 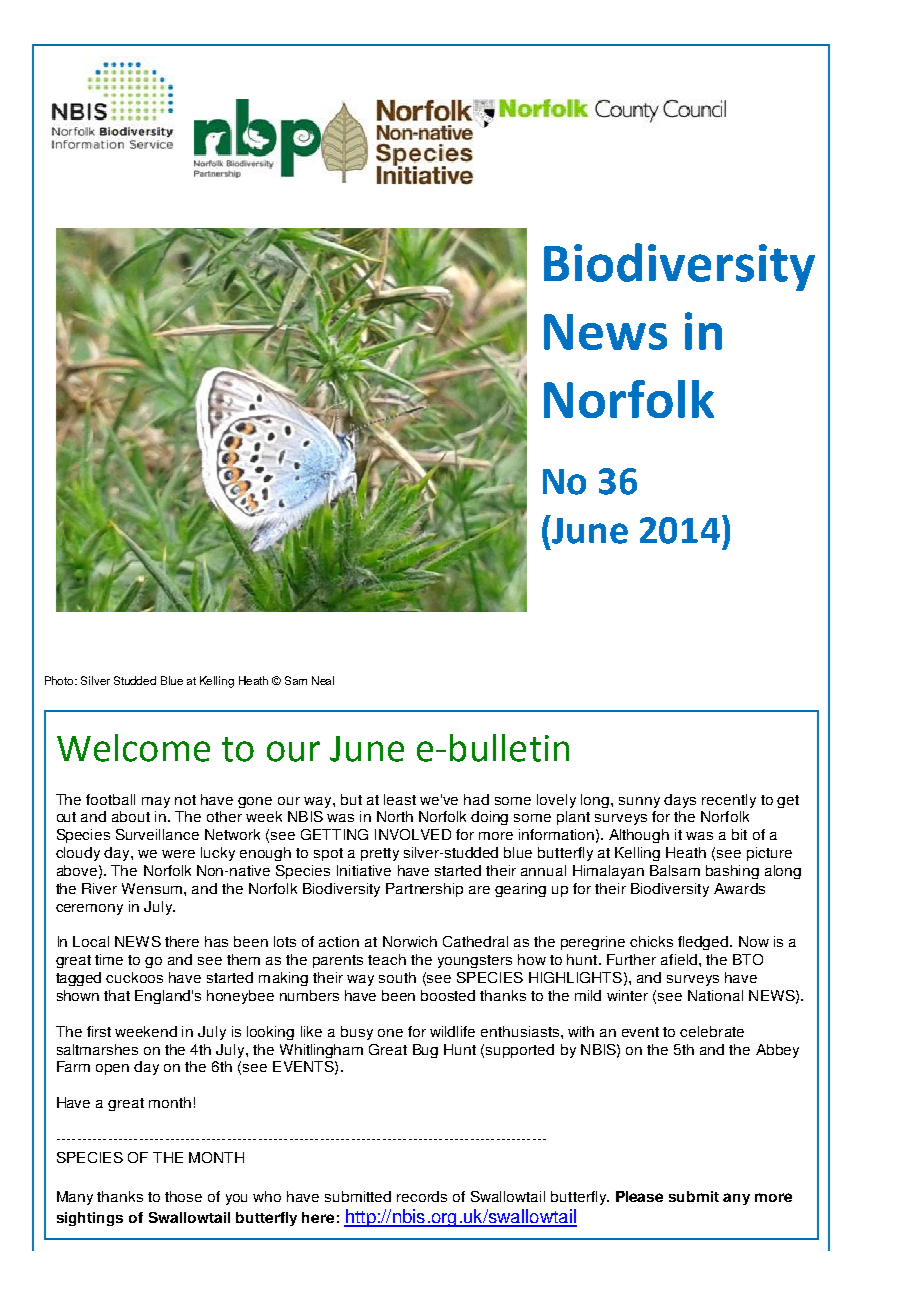 What do you see at coordinates (380, 854) in the page?
I see `pretty` at bounding box center [380, 854].
